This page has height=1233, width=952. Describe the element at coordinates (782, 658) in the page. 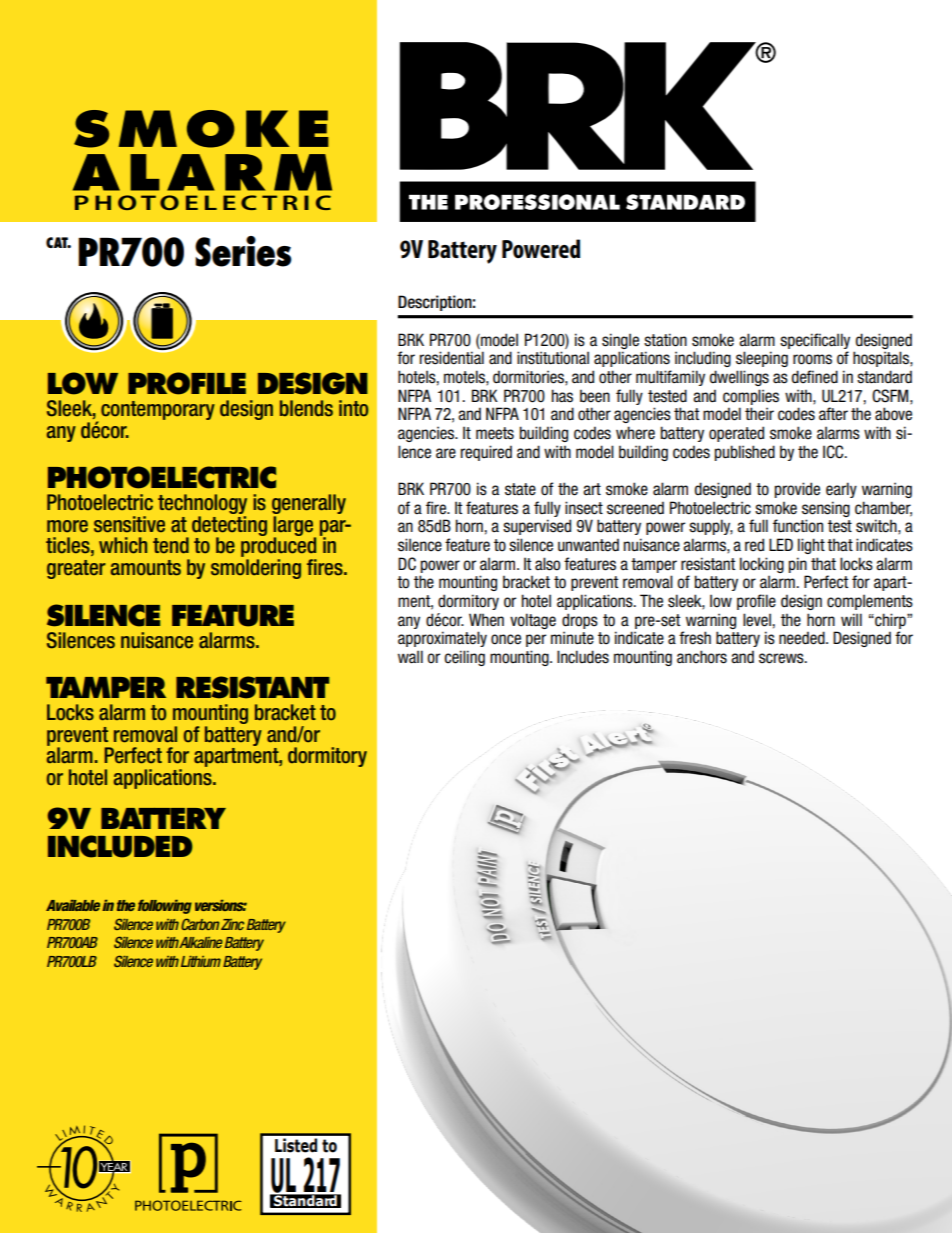

I see `screws` at that location.
